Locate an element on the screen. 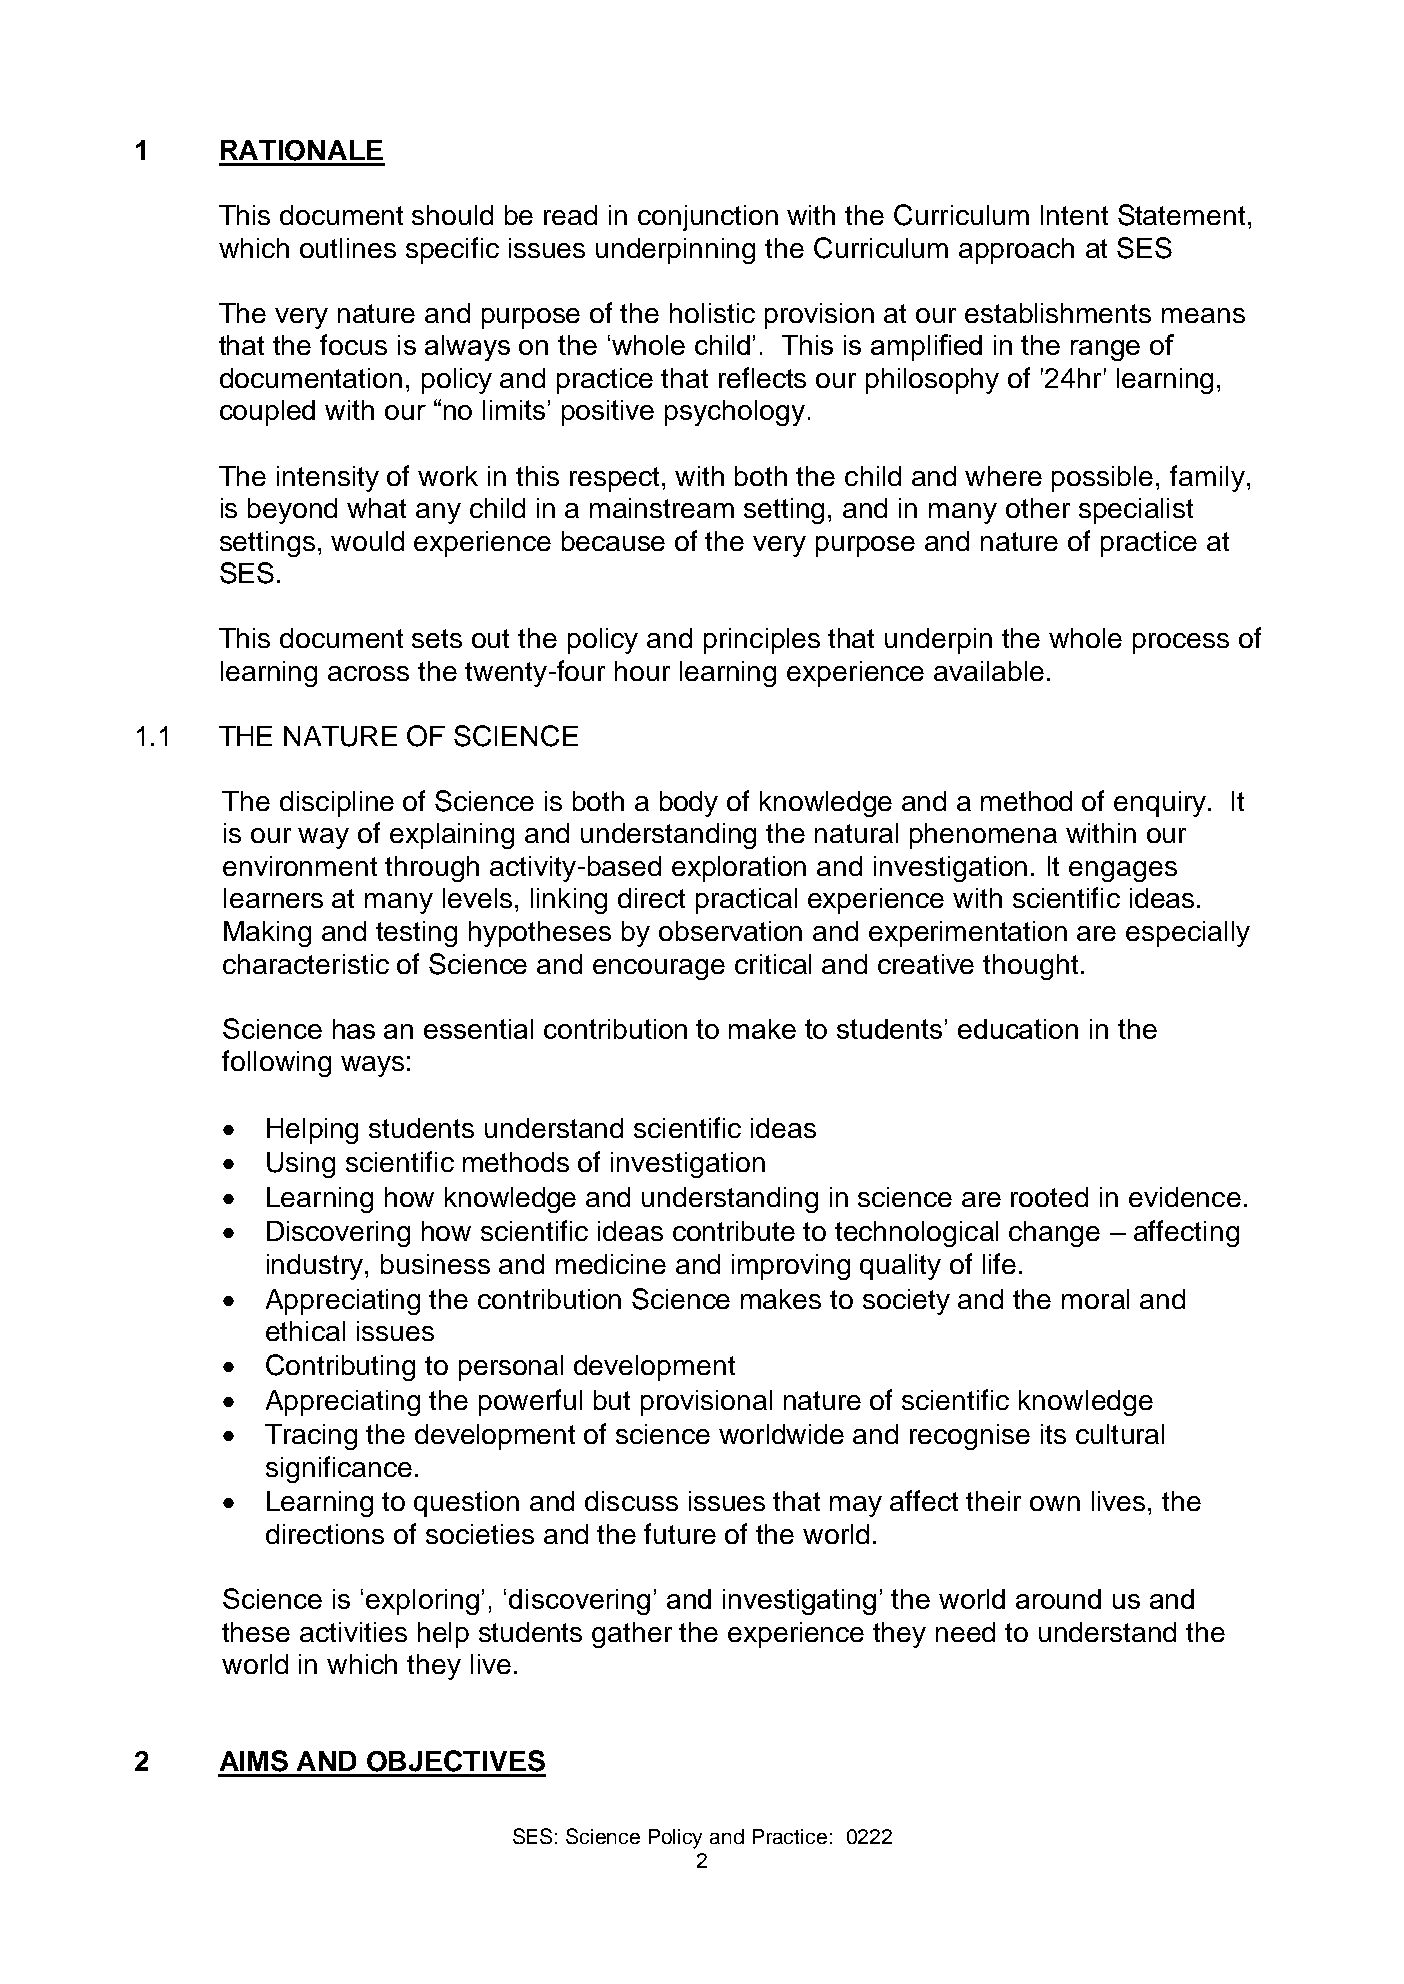  process is located at coordinates (1181, 643).
